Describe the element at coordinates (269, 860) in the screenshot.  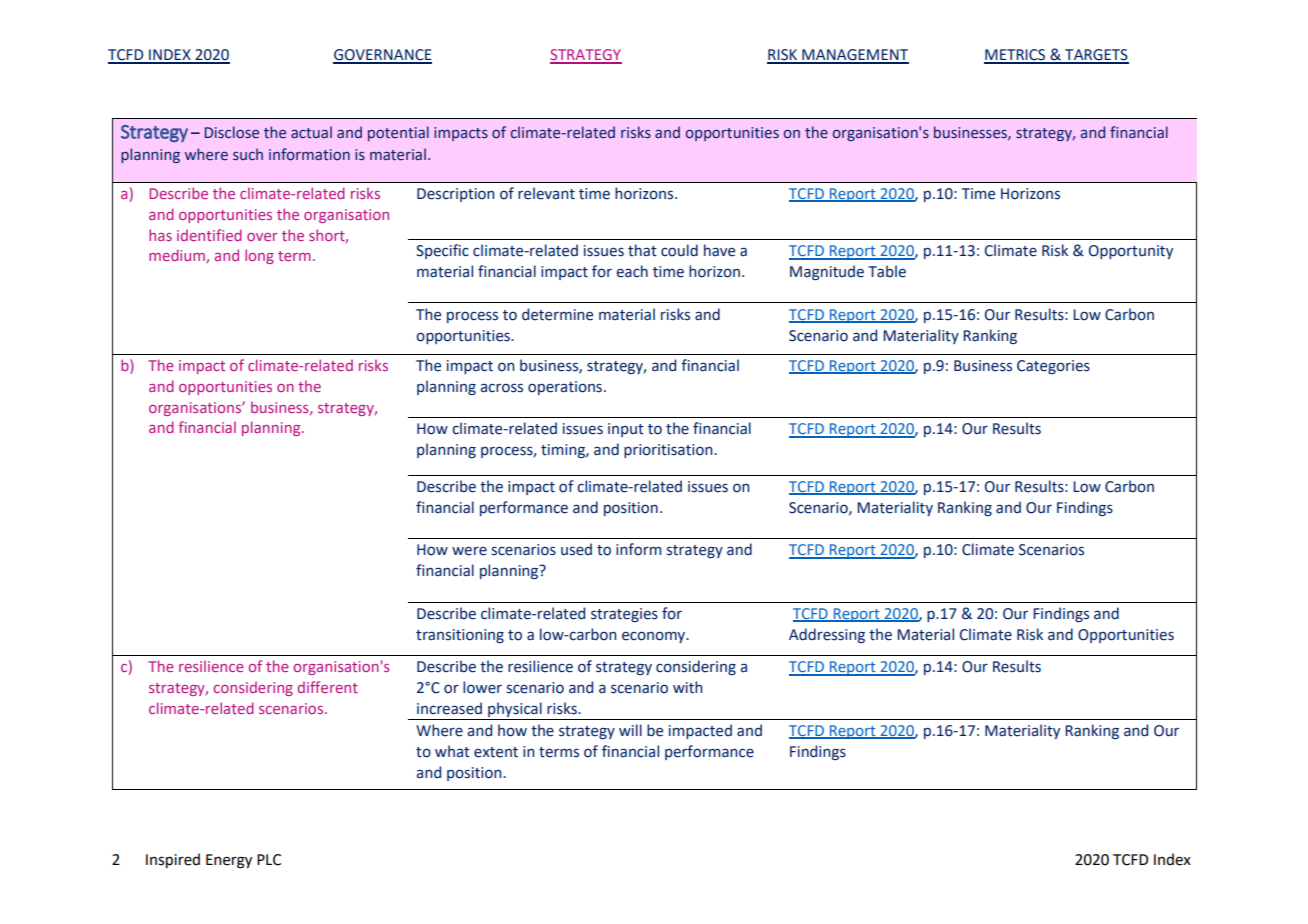
I see `PLC` at that location.
